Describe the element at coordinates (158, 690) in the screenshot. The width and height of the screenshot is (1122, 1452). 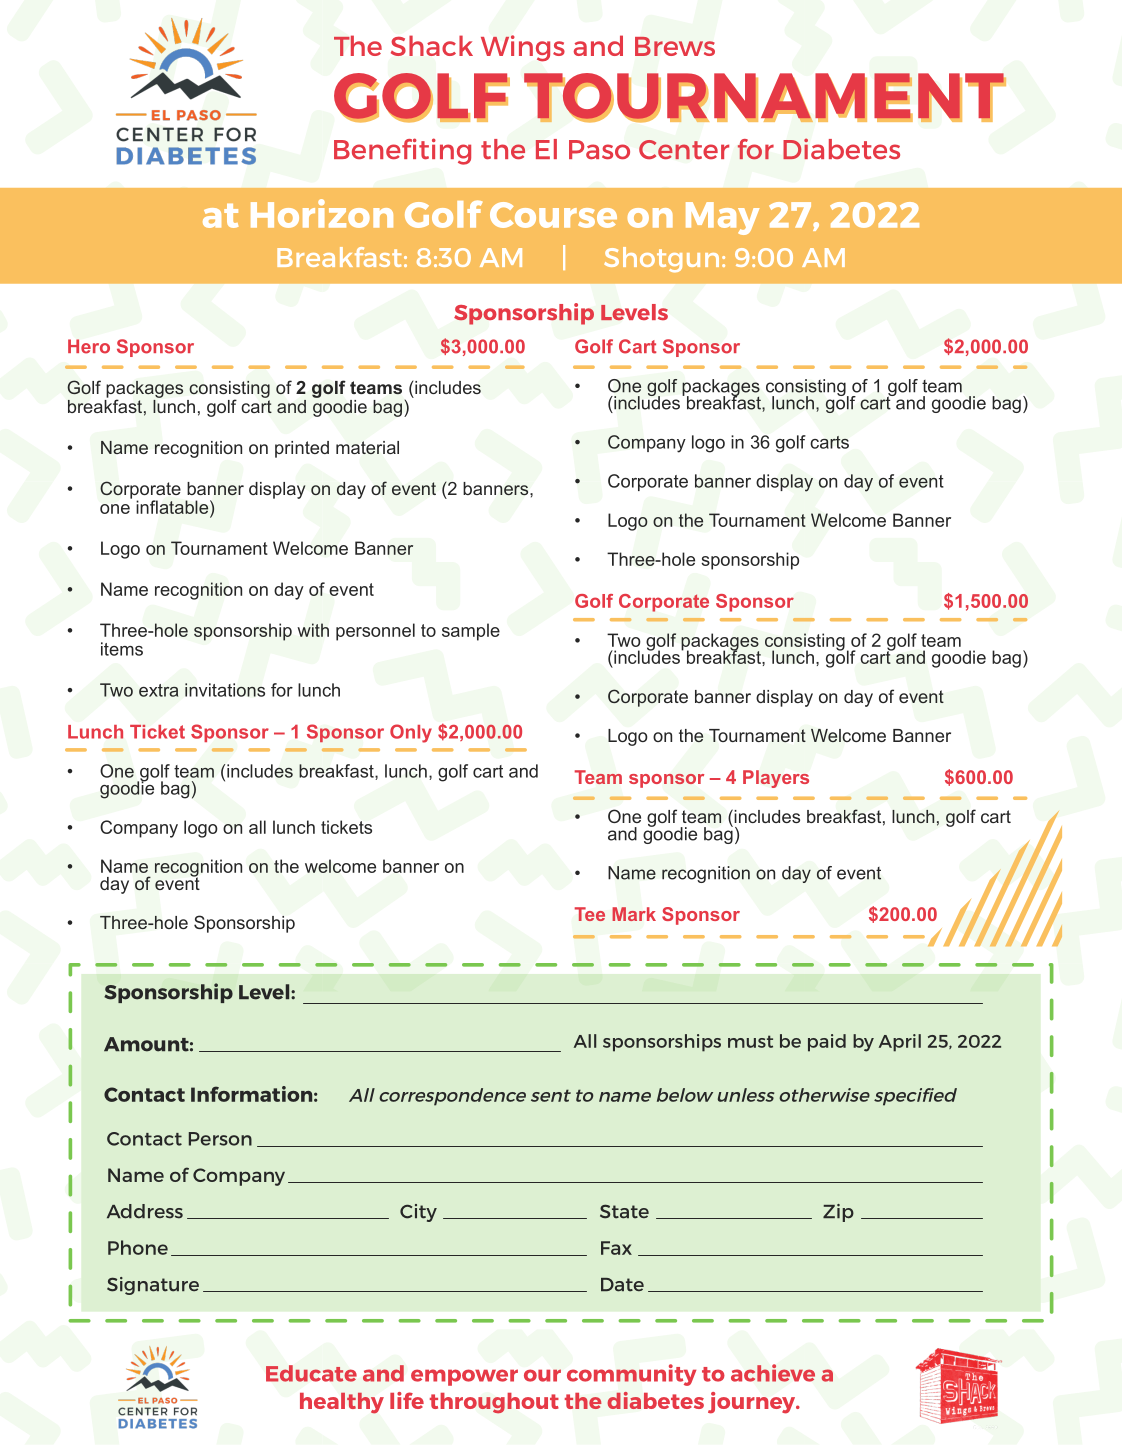
I see `extra` at that location.
